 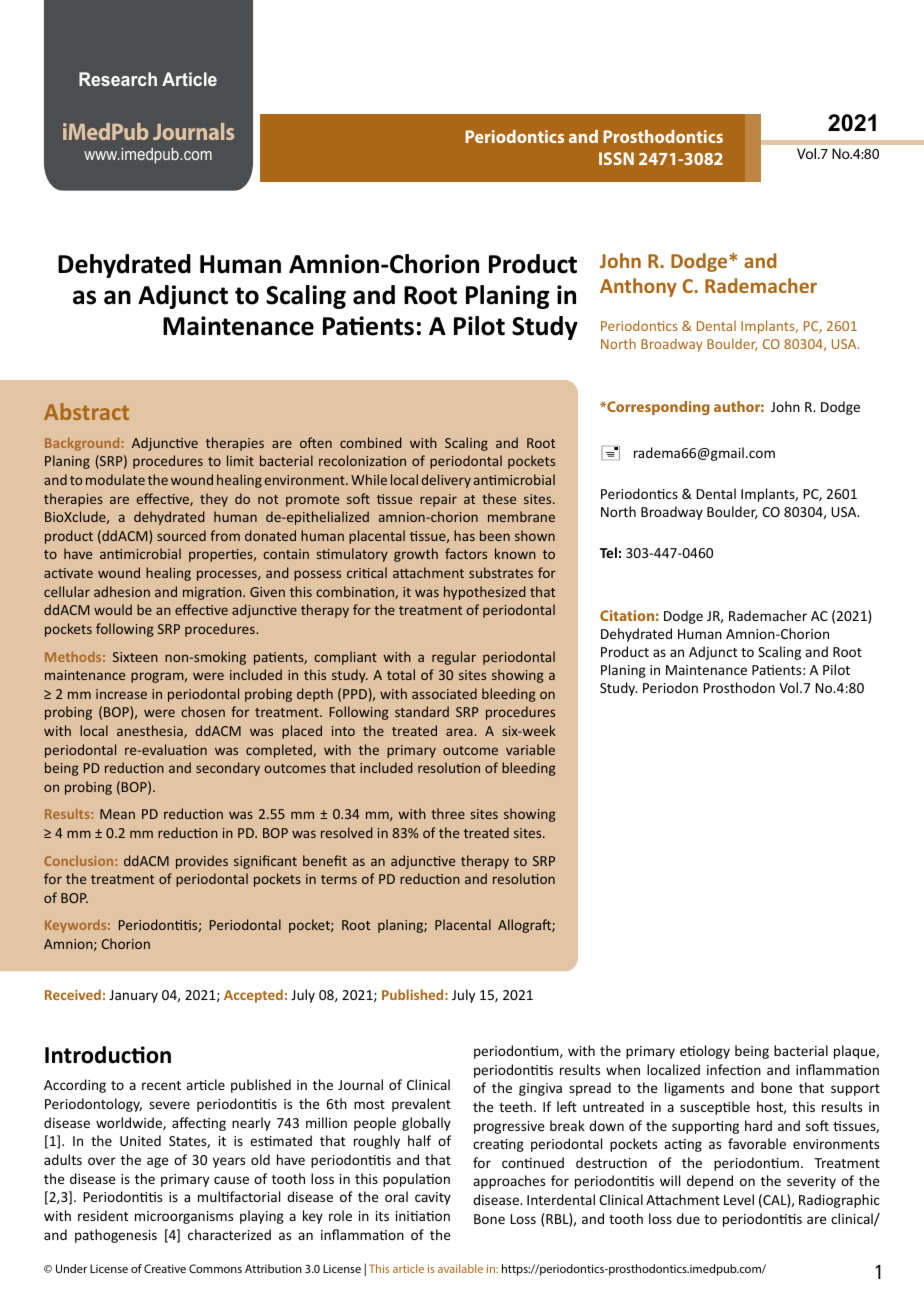 I want to click on Anthony, so click(x=638, y=287).
